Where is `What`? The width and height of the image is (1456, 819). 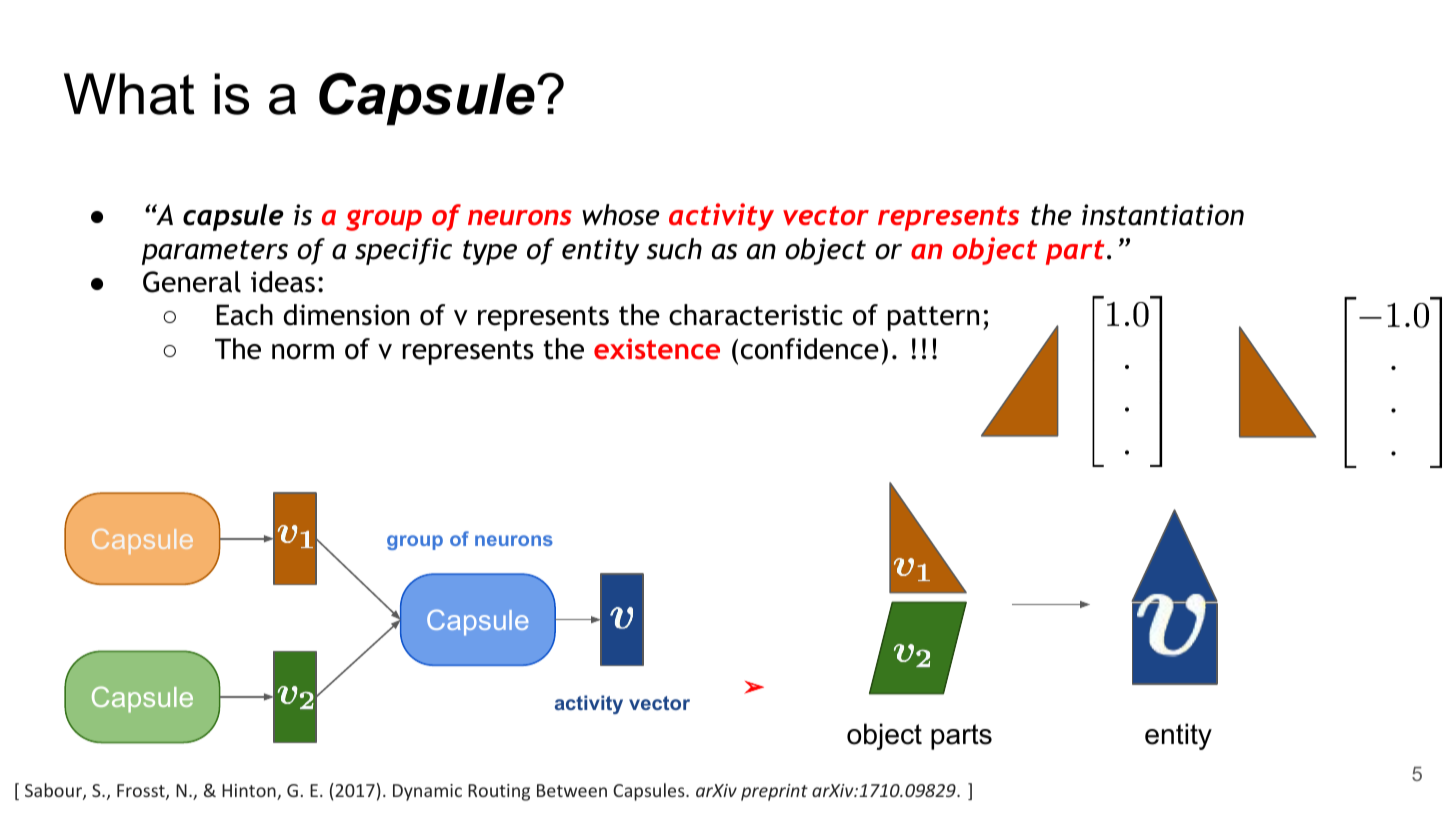
What is located at coordinates (129, 94).
